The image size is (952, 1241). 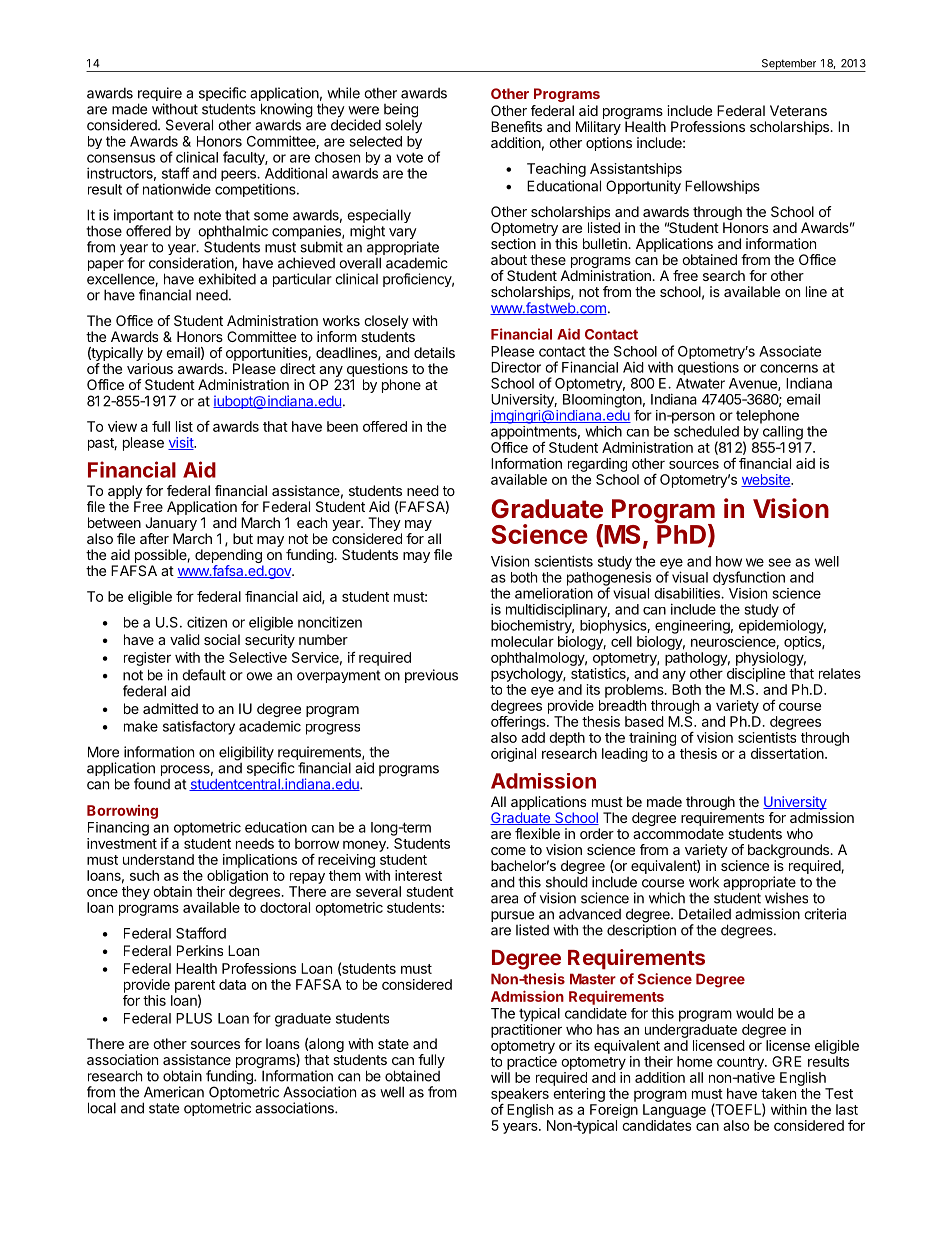 What do you see at coordinates (174, 1092) in the document?
I see `American` at bounding box center [174, 1092].
